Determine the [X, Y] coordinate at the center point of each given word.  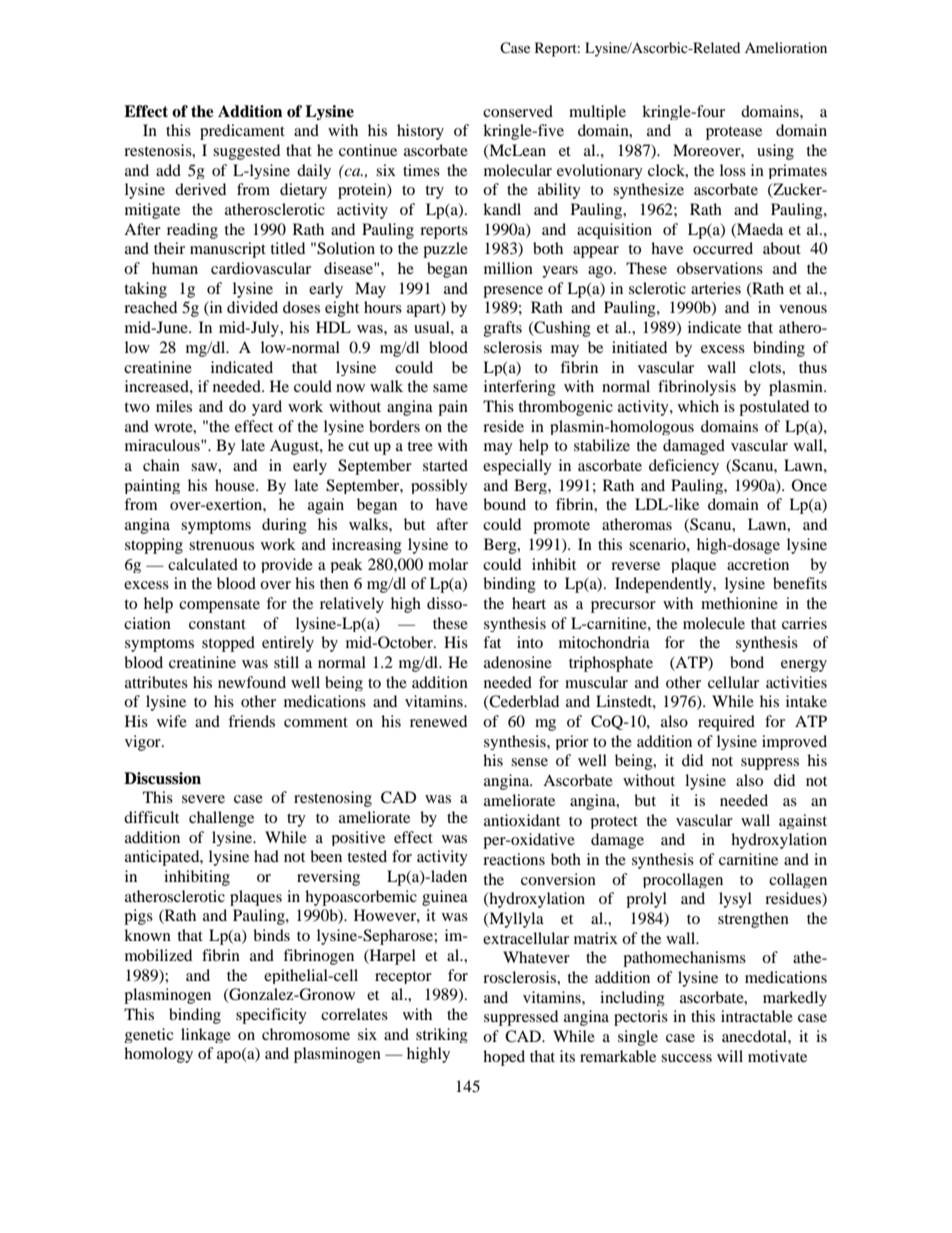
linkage [206, 1035]
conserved [518, 111]
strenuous [221, 545]
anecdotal [755, 1036]
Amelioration [786, 47]
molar [448, 564]
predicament [242, 132]
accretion [758, 564]
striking [442, 1035]
